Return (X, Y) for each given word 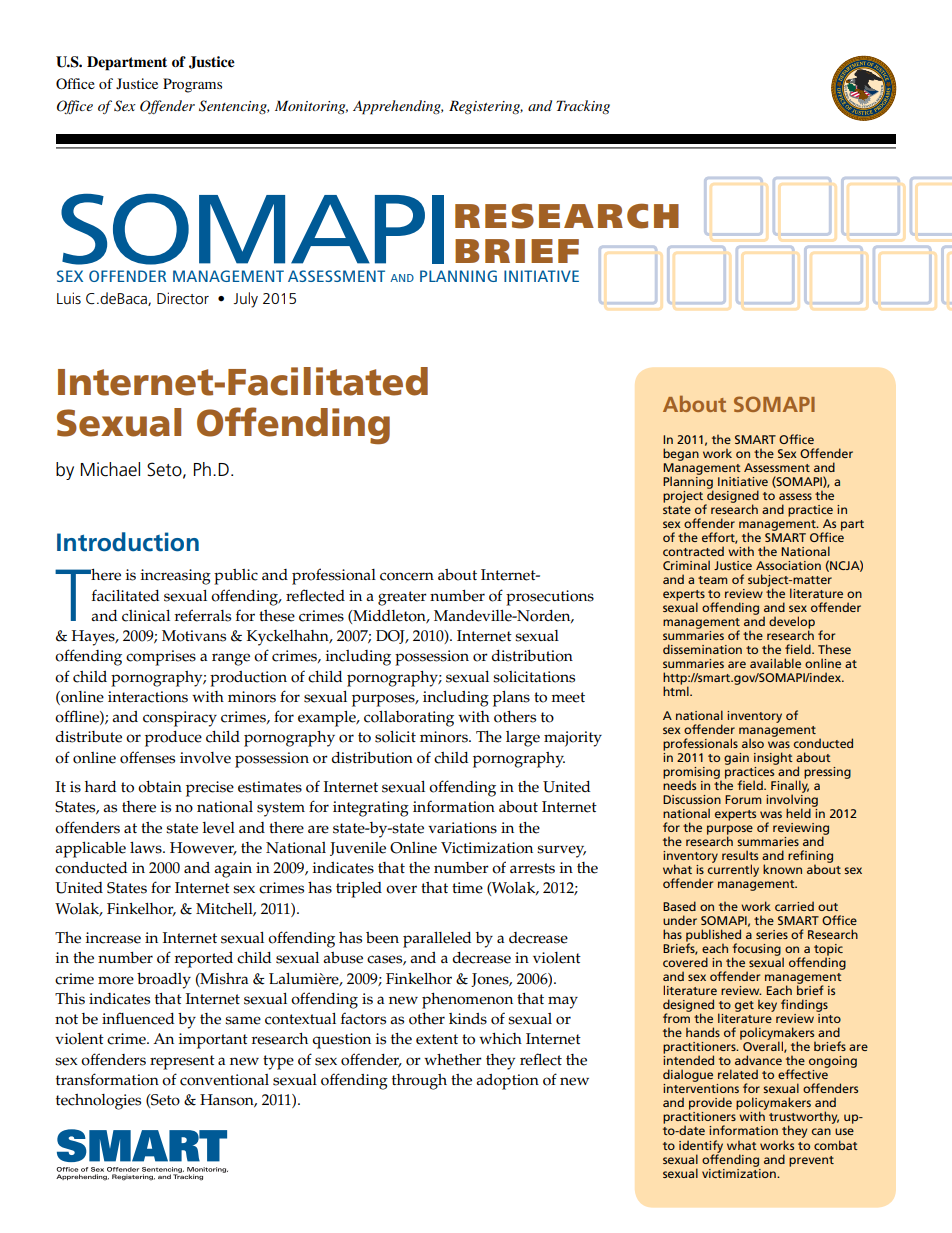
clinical (146, 616)
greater (402, 598)
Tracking (583, 107)
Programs (192, 85)
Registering (486, 107)
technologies (98, 1102)
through (419, 1082)
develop (792, 623)
